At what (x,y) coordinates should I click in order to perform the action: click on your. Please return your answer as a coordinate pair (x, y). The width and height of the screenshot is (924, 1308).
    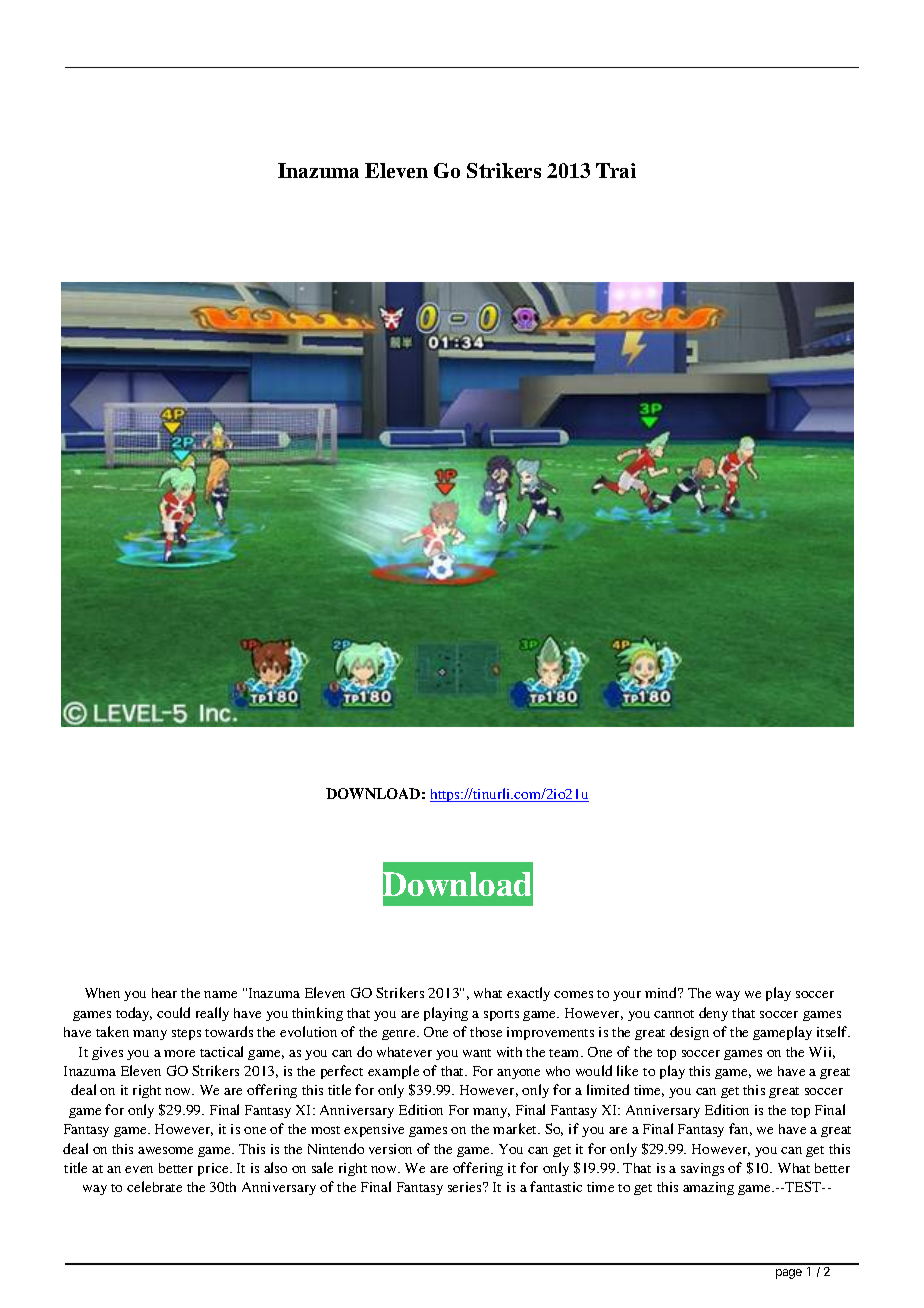
    Looking at the image, I should click on (627, 996).
